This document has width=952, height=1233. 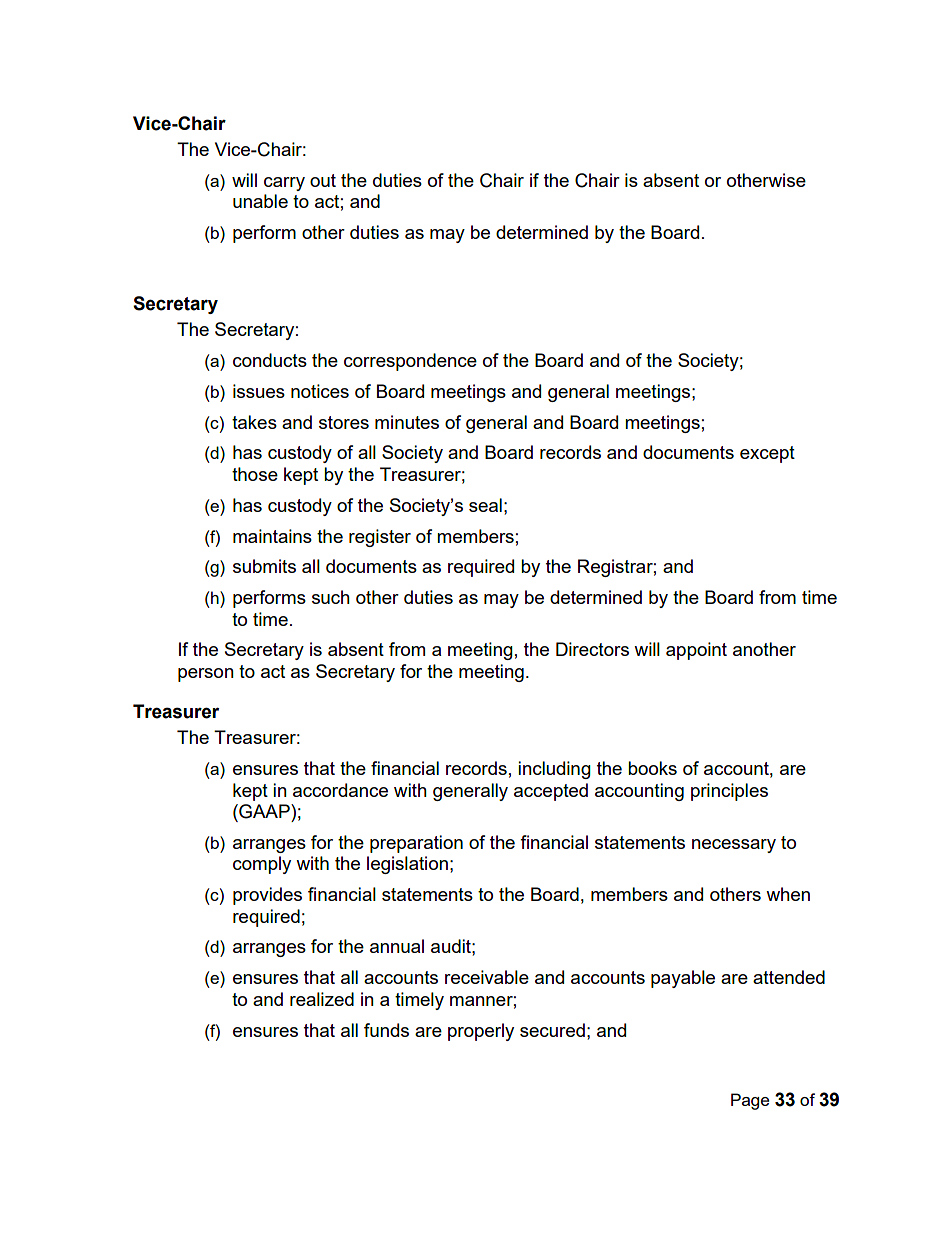 What do you see at coordinates (729, 792) in the document?
I see `principles` at bounding box center [729, 792].
